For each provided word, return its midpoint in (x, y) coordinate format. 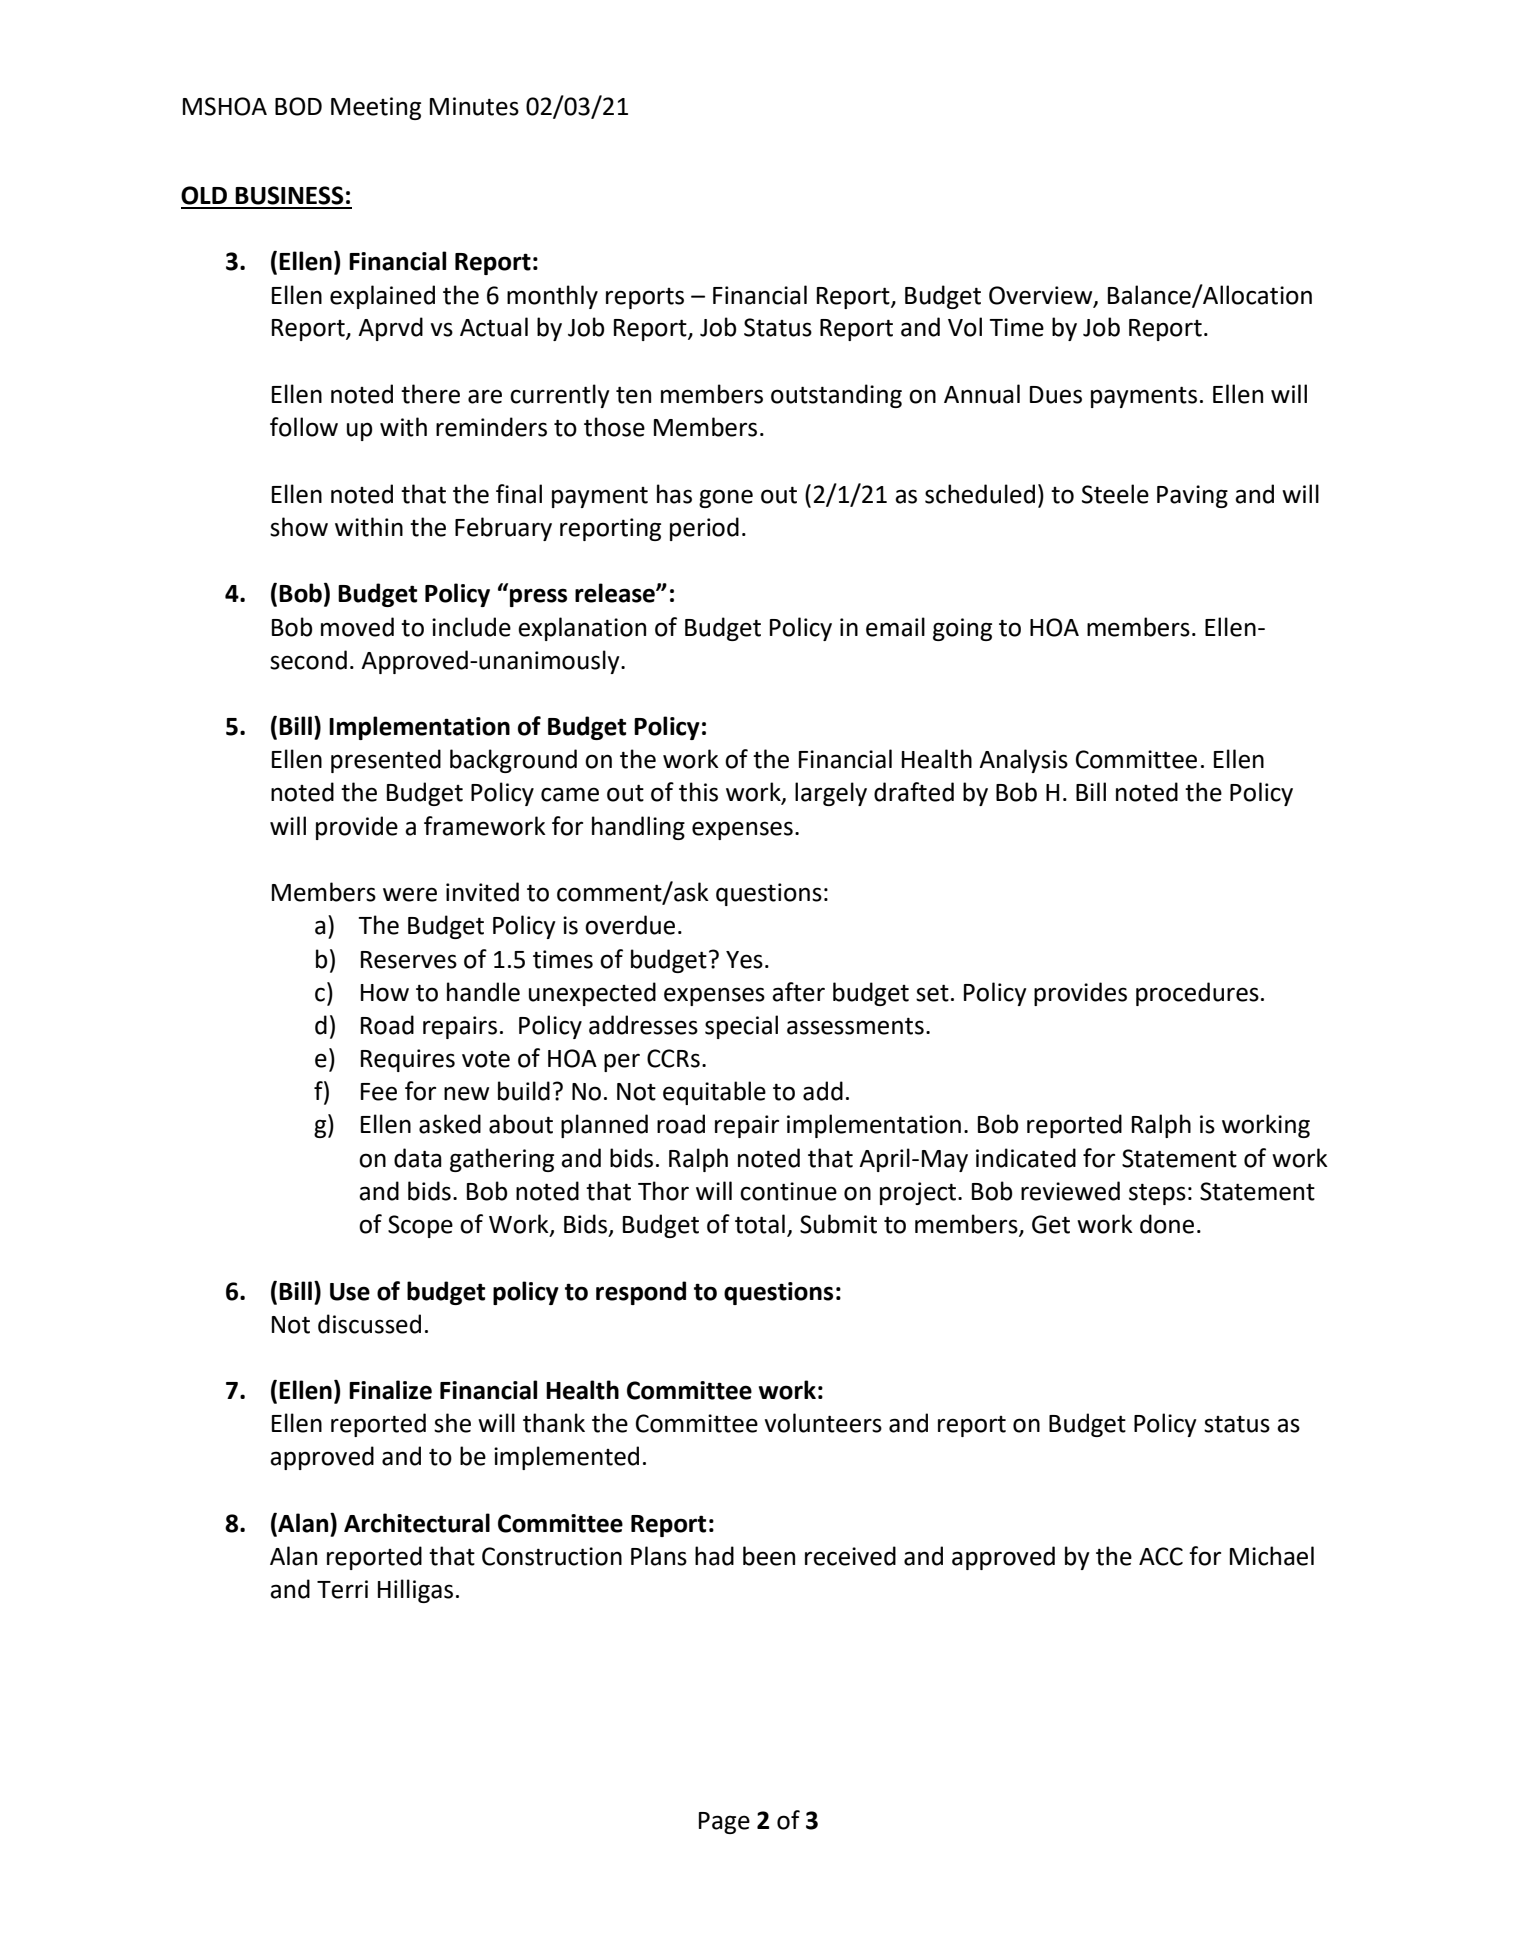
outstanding (836, 396)
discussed (369, 1324)
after (798, 992)
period (704, 529)
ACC (1161, 1556)
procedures (1197, 994)
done (1167, 1224)
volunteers (823, 1423)
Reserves (409, 960)
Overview (1042, 296)
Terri (342, 1589)
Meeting (376, 108)
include (471, 627)
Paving (1192, 496)
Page (724, 1823)
